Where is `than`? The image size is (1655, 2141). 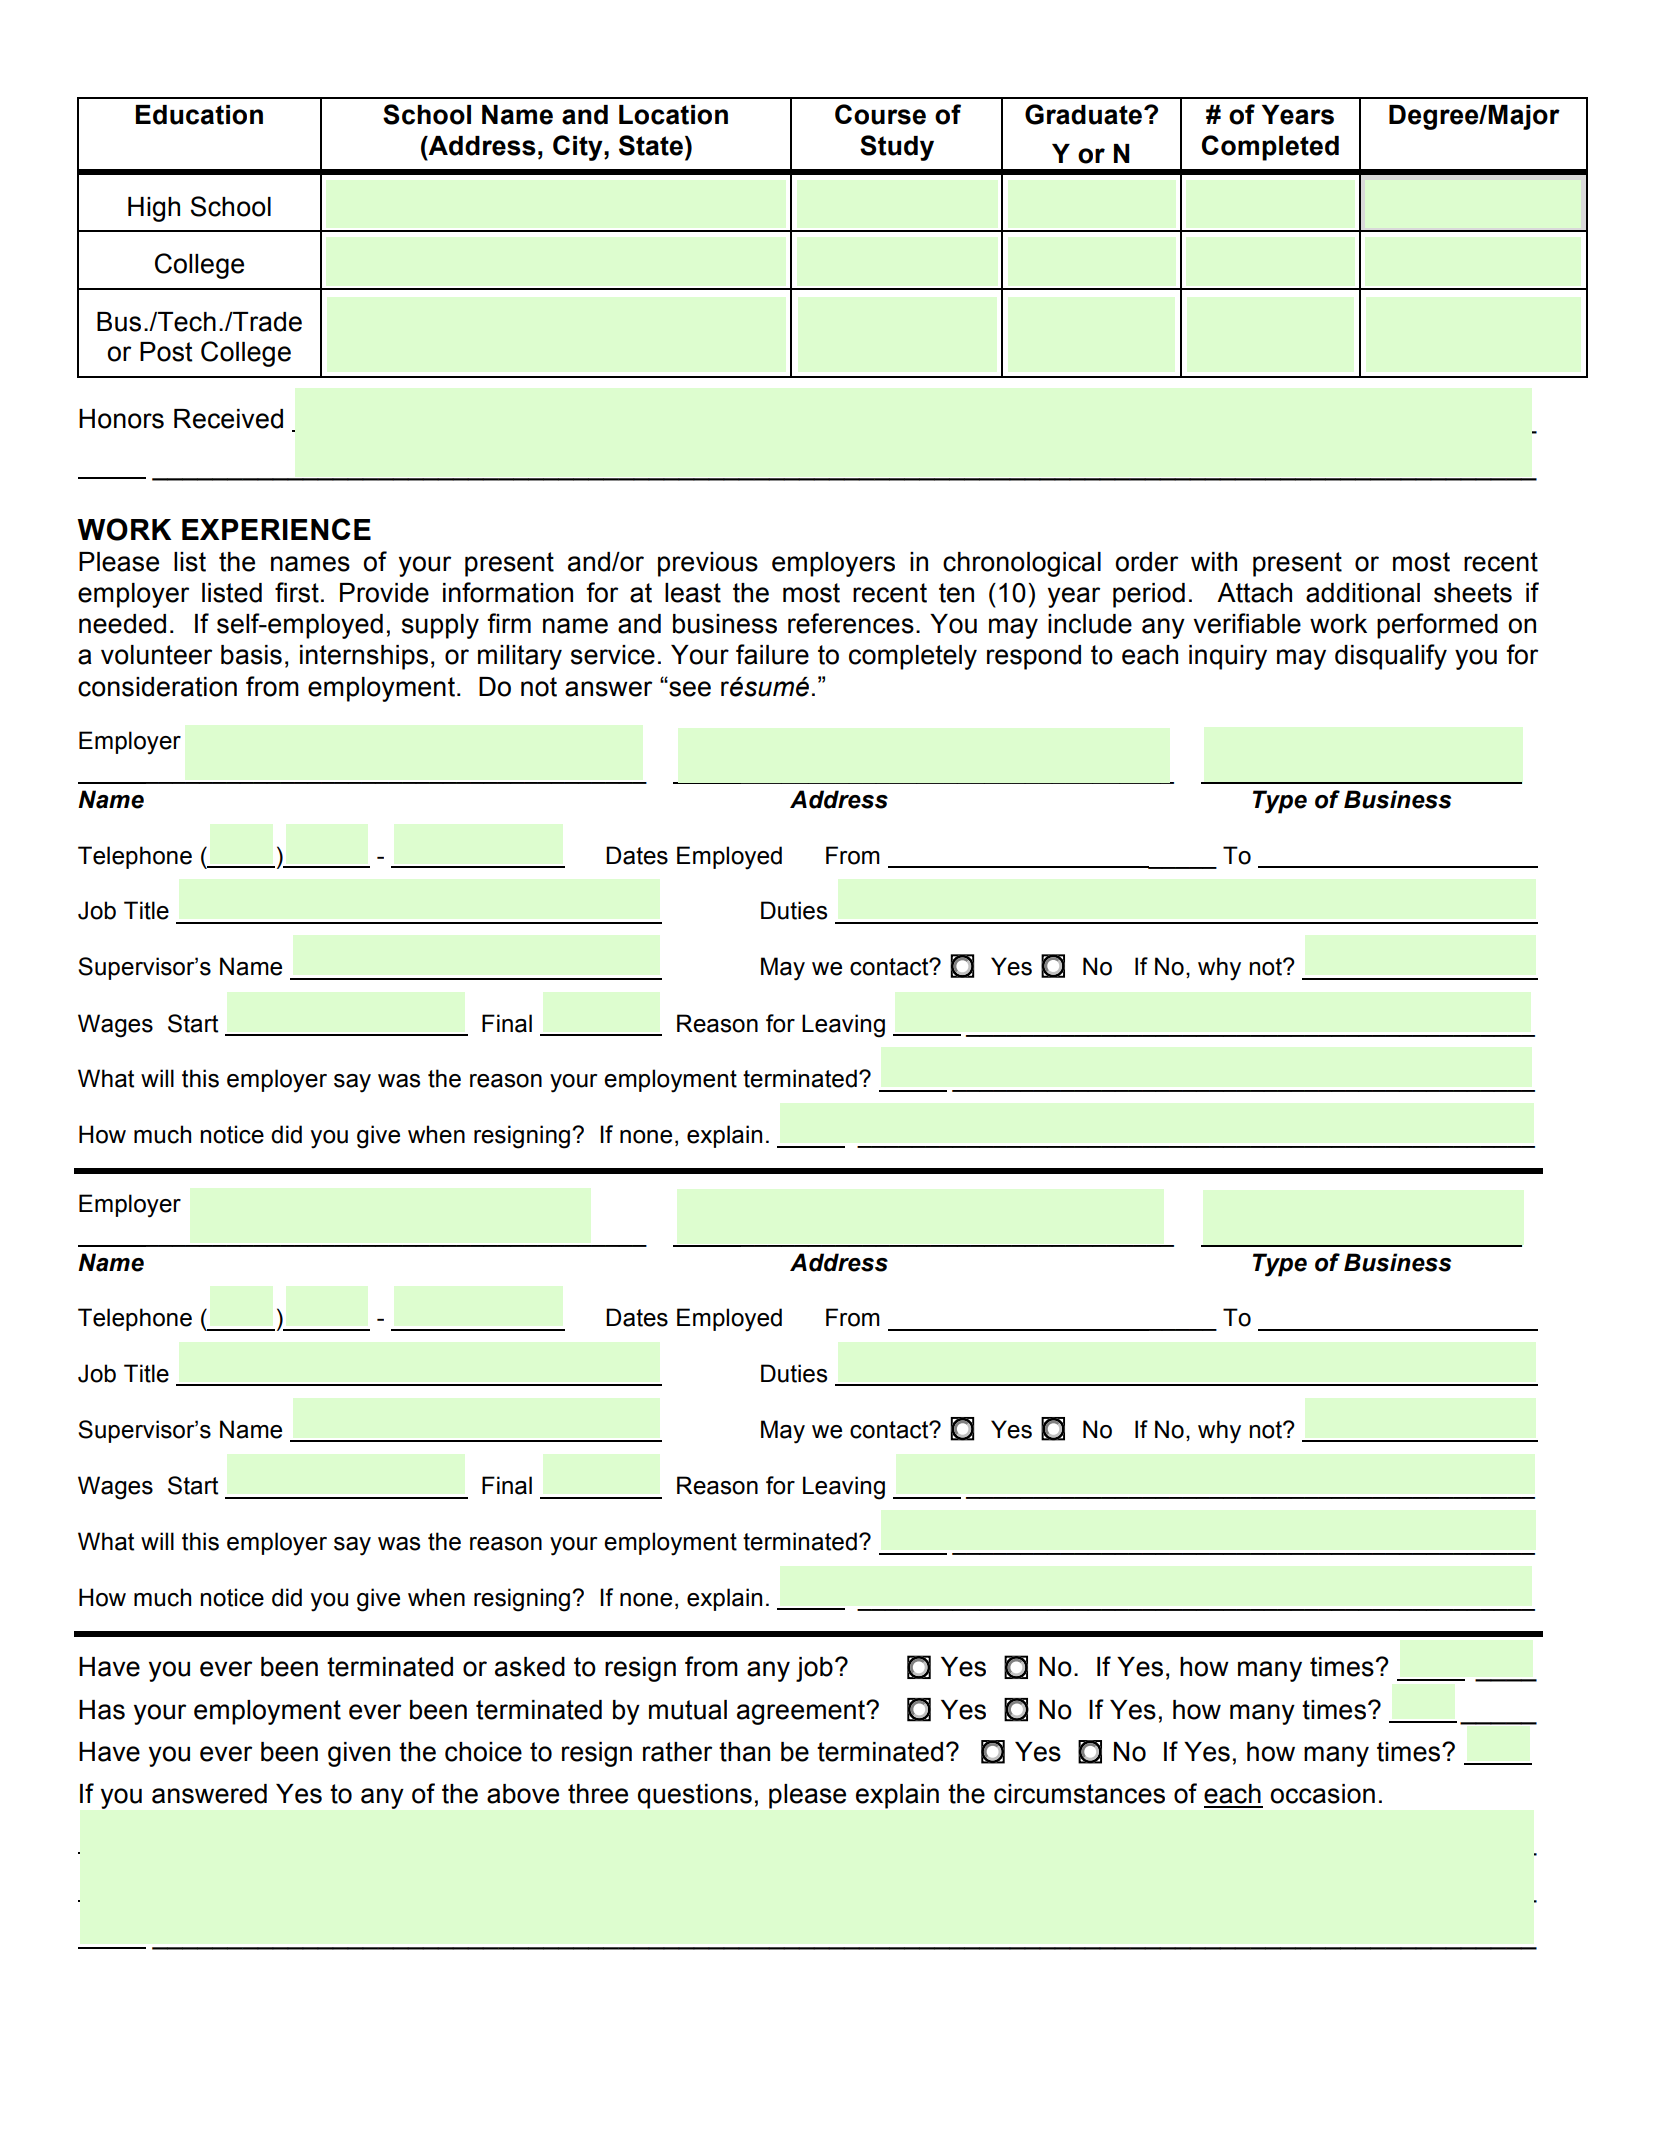 than is located at coordinates (744, 1752).
